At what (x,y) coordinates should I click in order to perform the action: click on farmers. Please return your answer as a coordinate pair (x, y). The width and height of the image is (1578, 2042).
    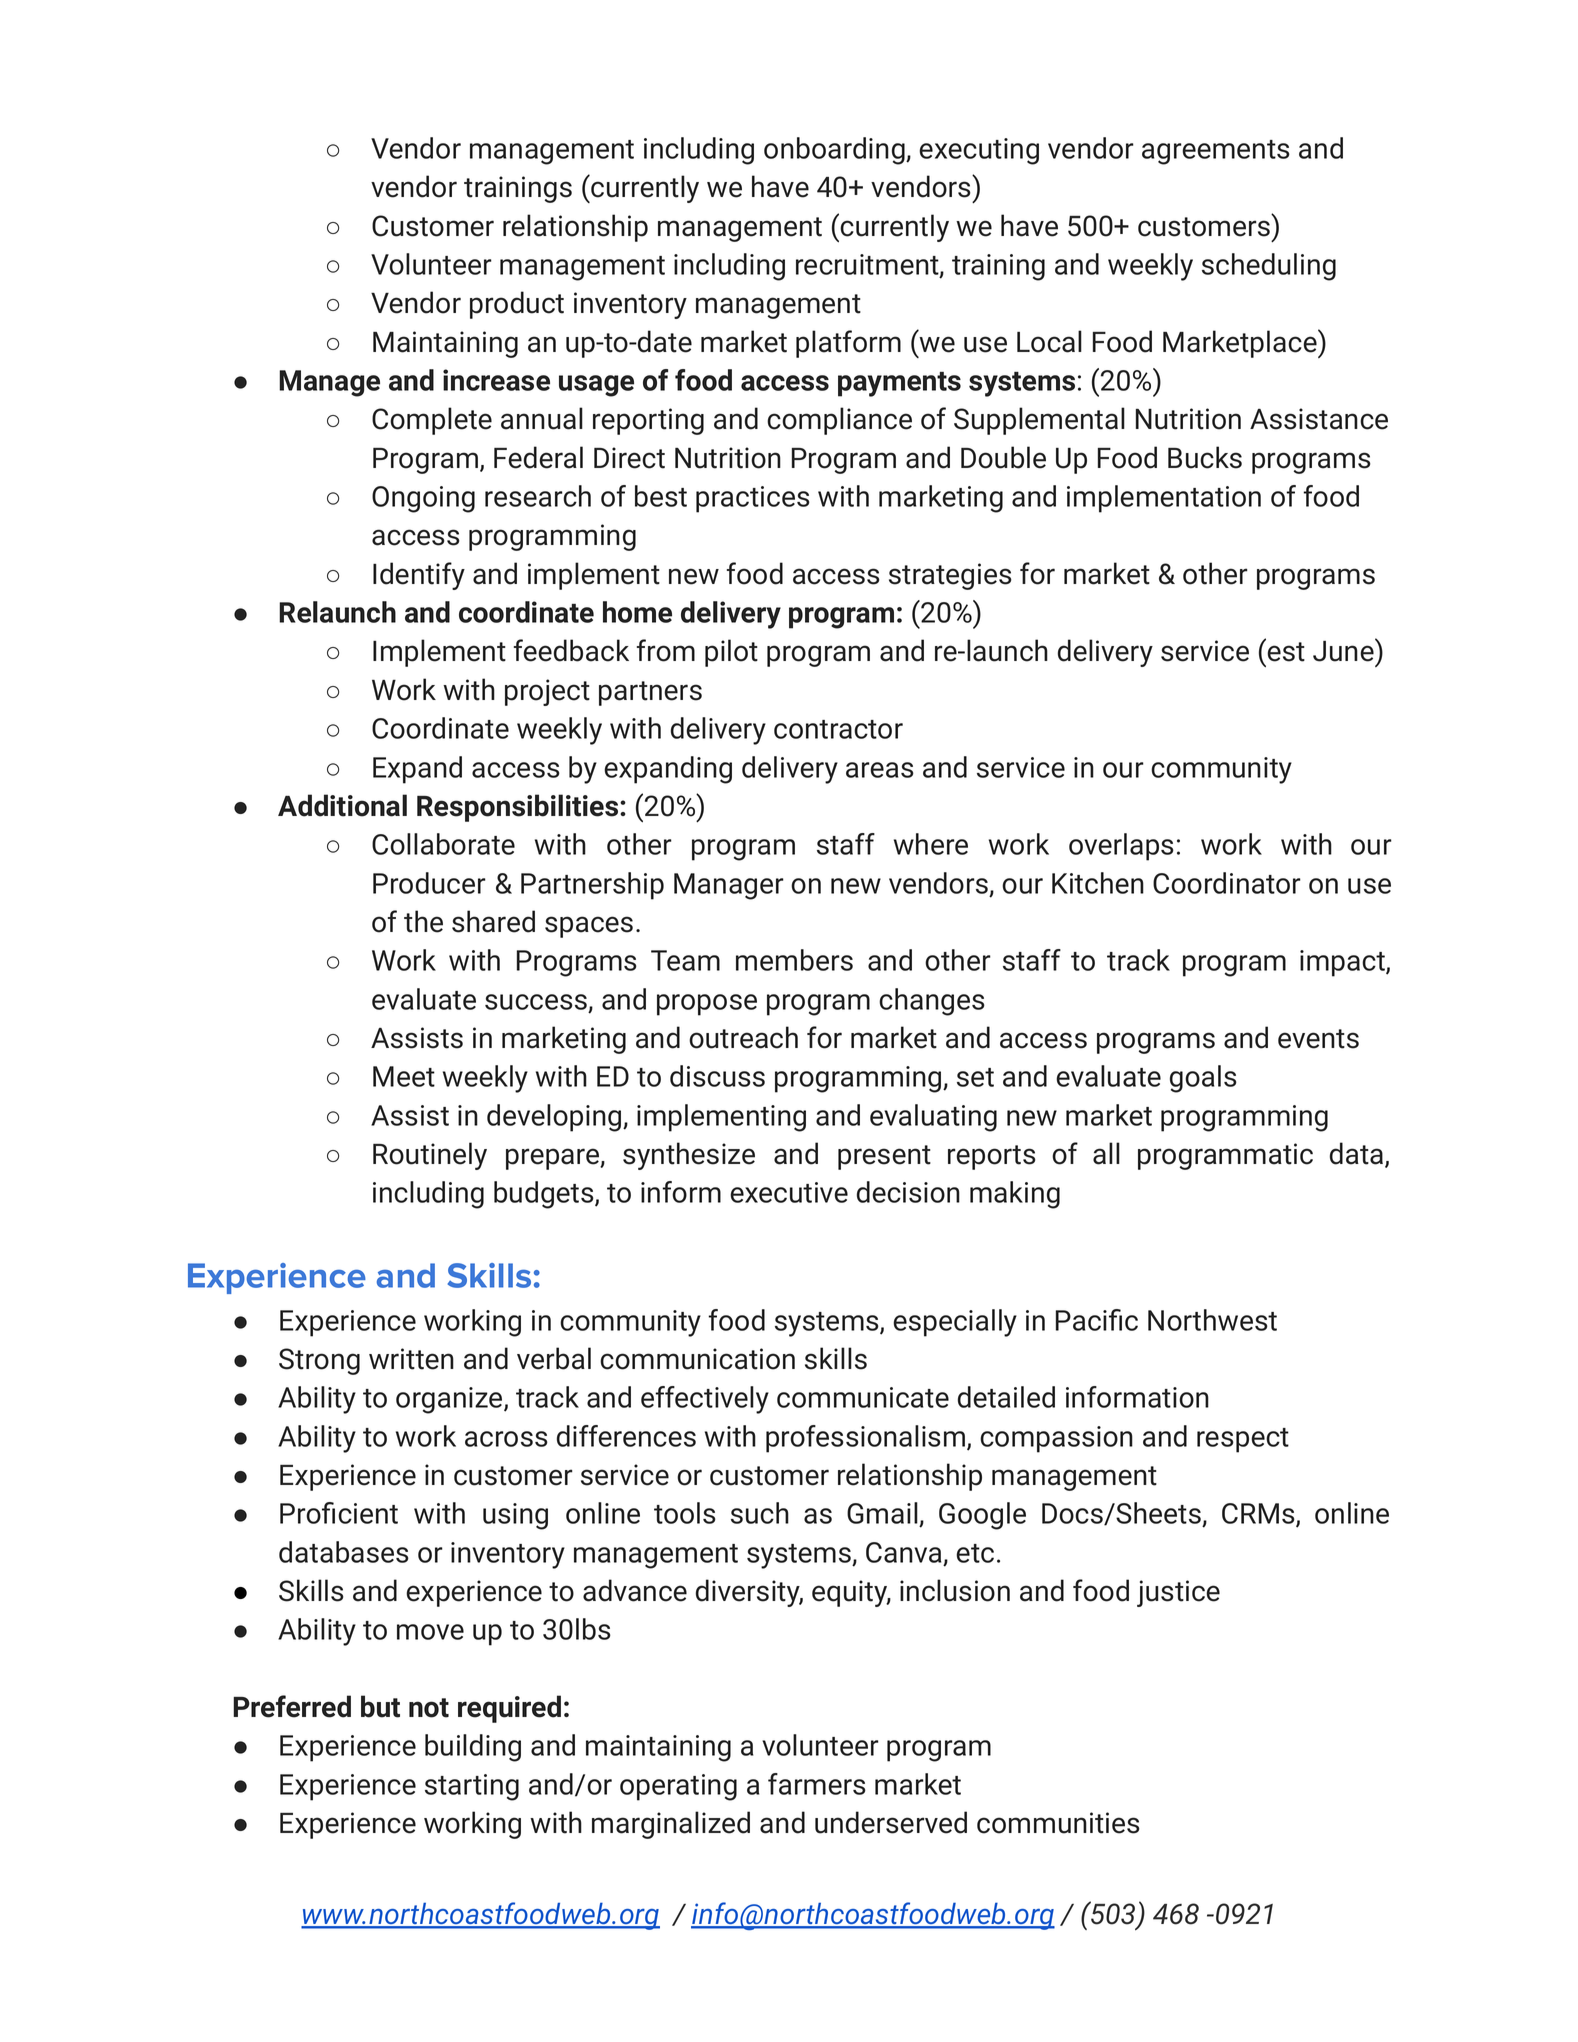
    Looking at the image, I should click on (817, 1784).
